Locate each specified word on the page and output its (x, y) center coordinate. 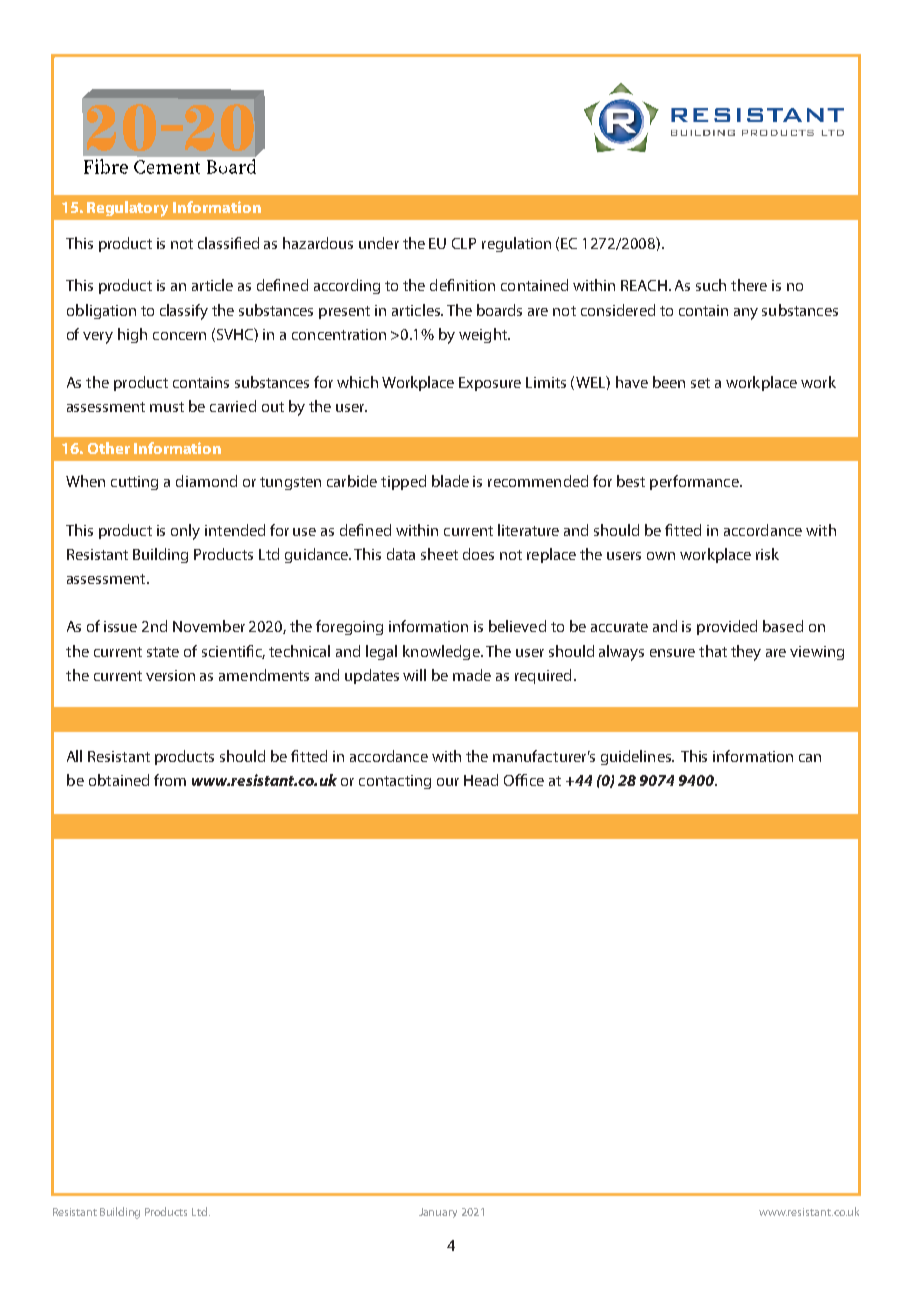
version (170, 675)
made (472, 675)
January (438, 1213)
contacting (395, 782)
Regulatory (127, 209)
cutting (134, 483)
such (711, 285)
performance (695, 482)
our (448, 782)
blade (450, 481)
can (810, 758)
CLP (464, 243)
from (170, 780)
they (746, 653)
